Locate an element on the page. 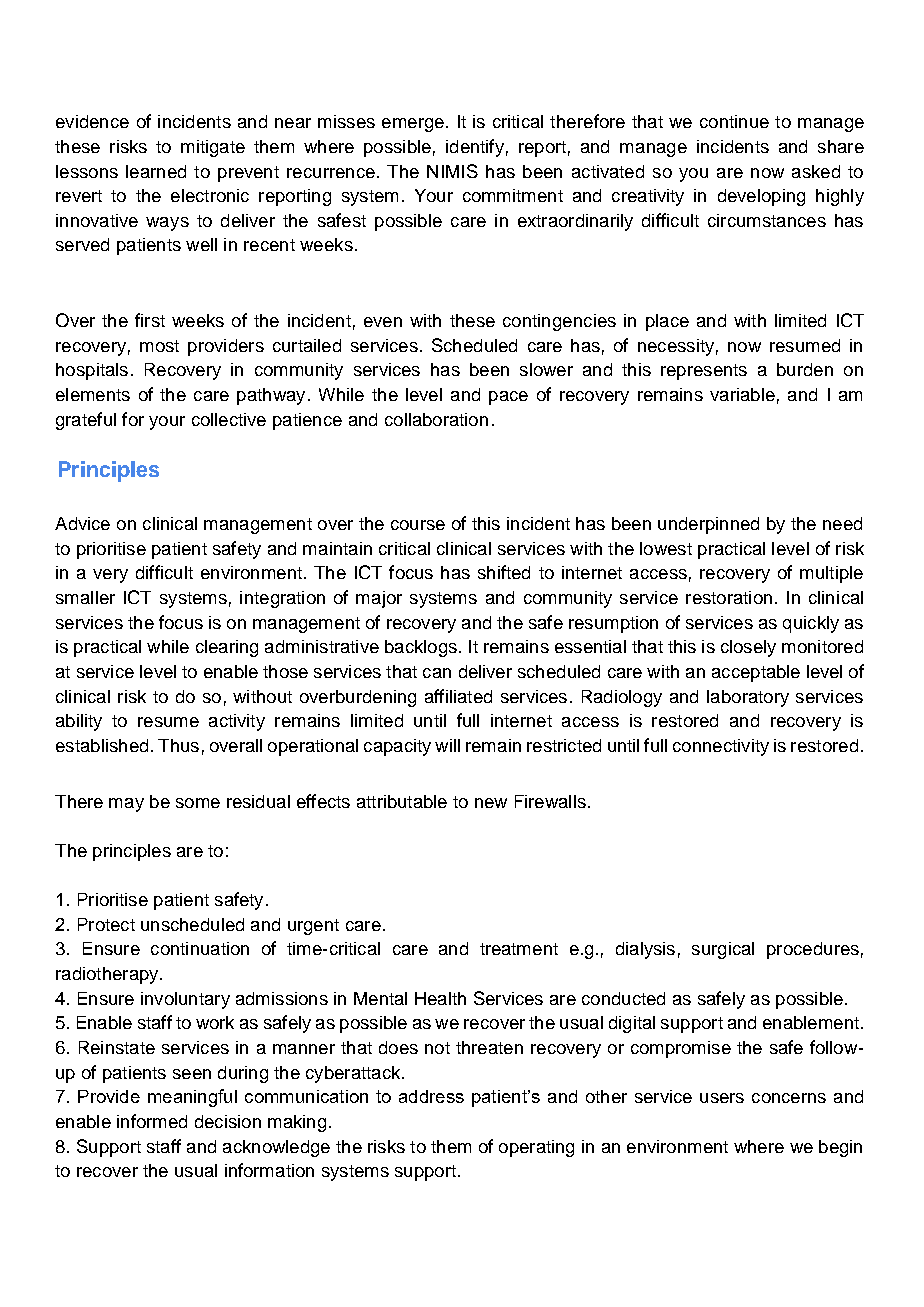 Image resolution: width=924 pixels, height=1307 pixels. surgical is located at coordinates (723, 950).
